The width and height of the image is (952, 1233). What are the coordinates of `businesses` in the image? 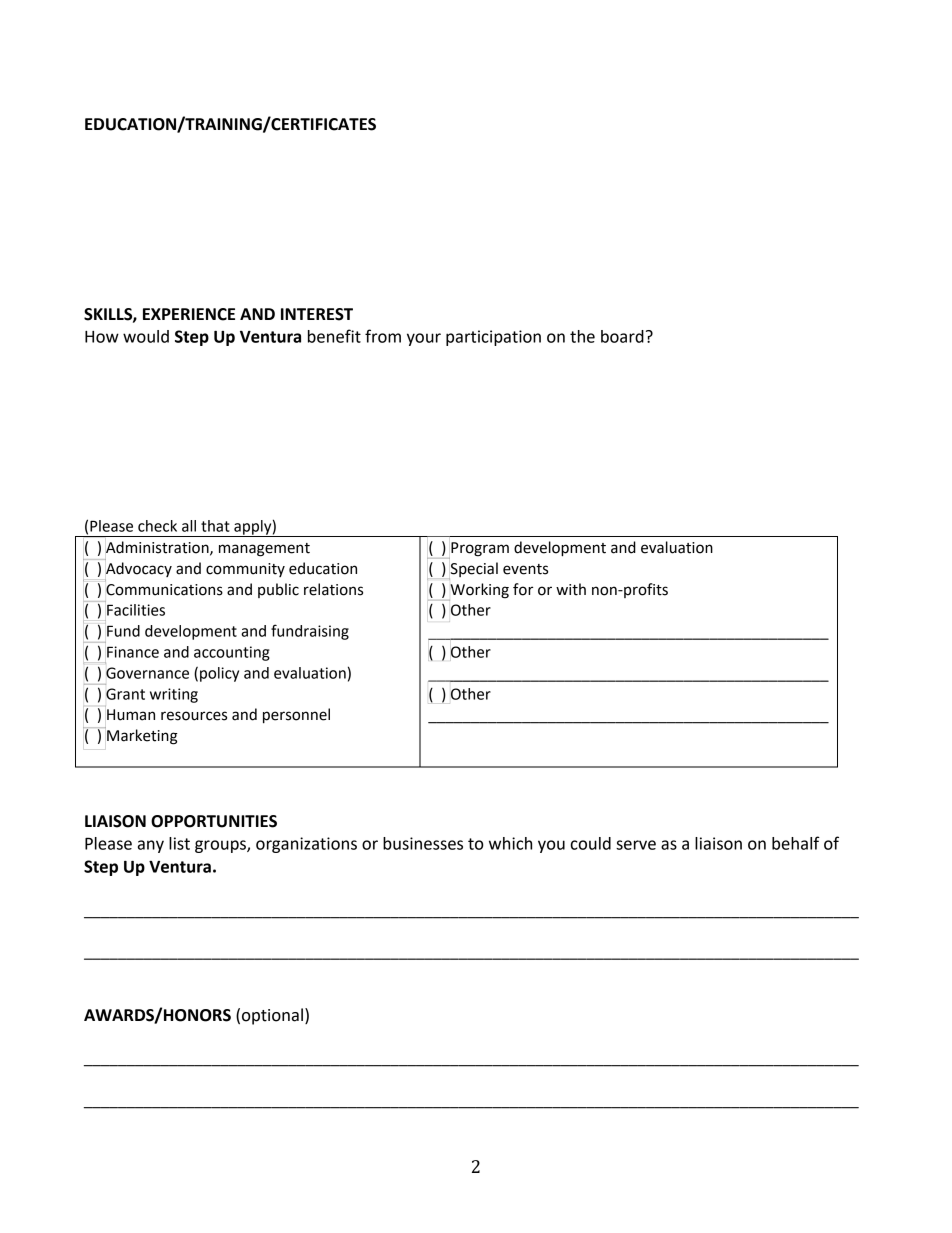 It's located at (423, 843).
